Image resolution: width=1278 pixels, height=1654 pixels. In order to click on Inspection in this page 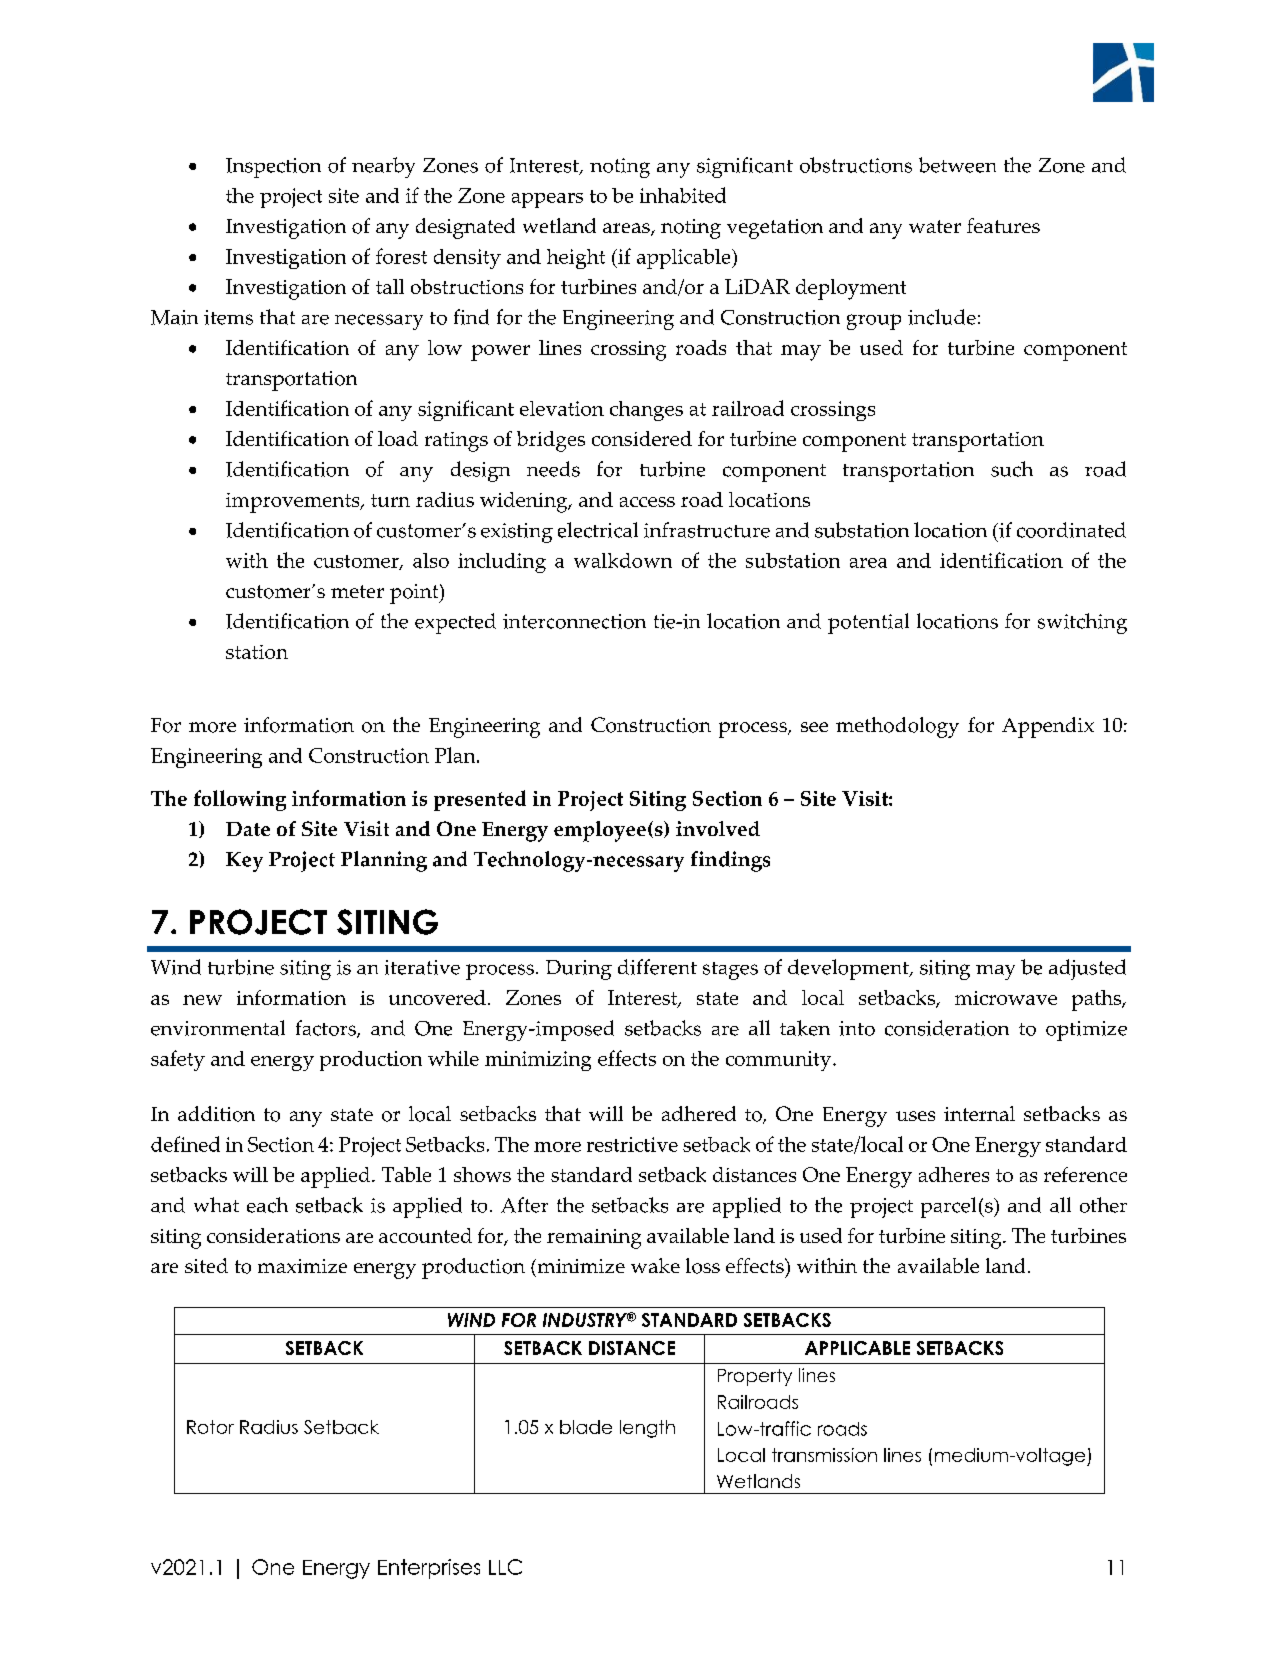, I will do `click(273, 168)`.
